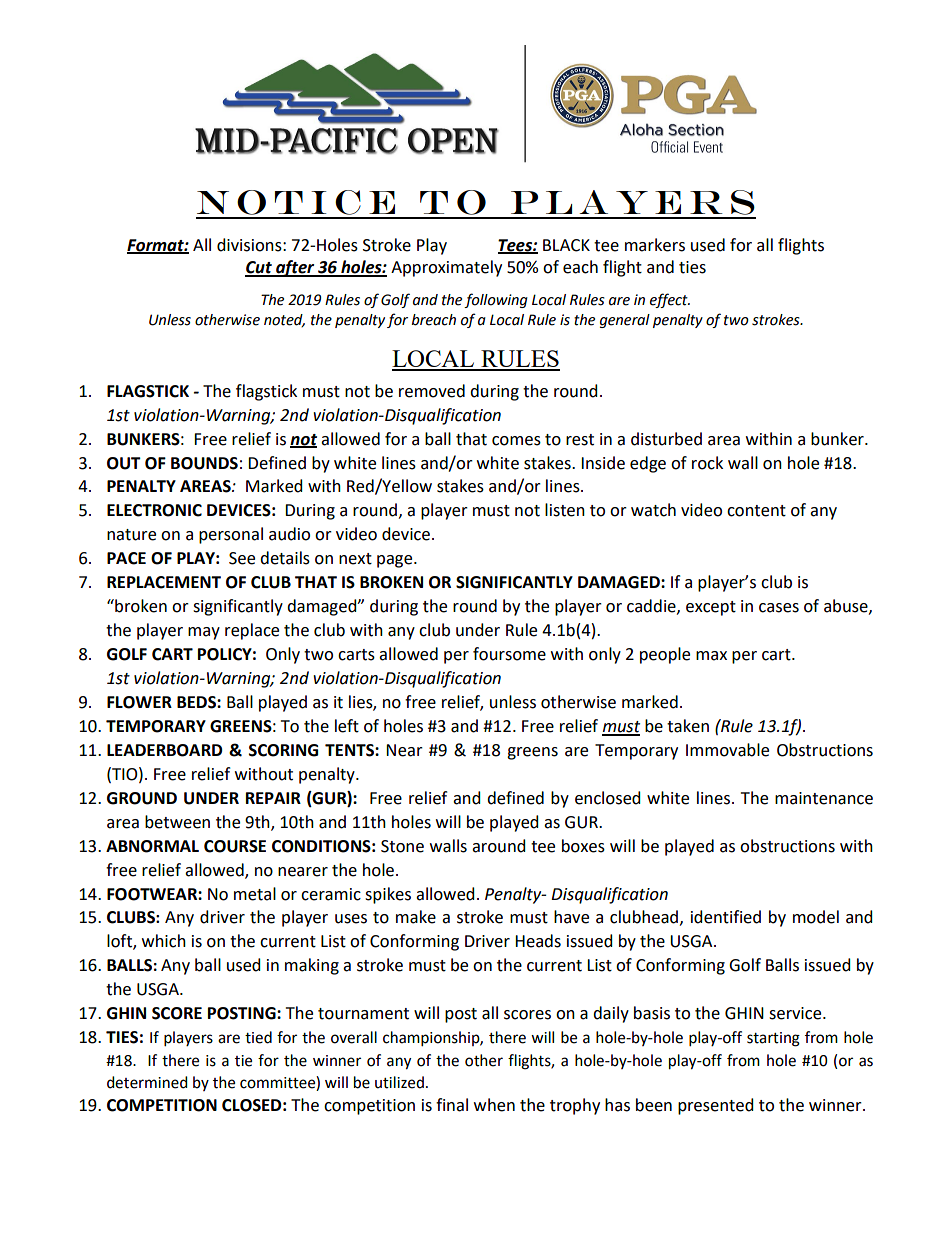 The image size is (952, 1233). I want to click on Cut, so click(259, 268).
